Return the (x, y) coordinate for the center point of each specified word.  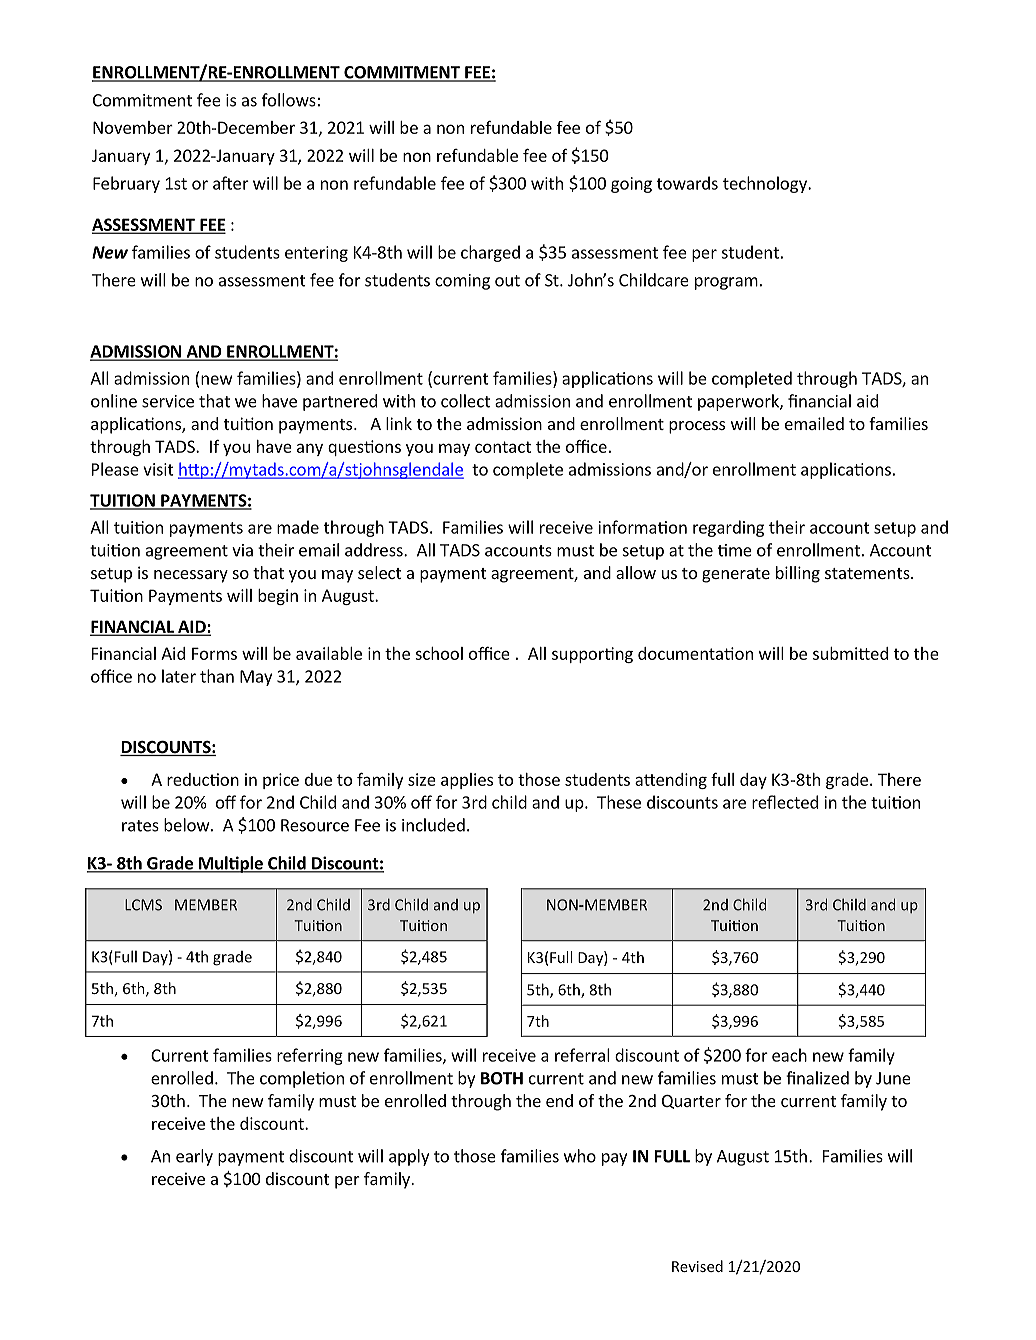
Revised (697, 1266)
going (631, 185)
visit (158, 469)
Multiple (231, 864)
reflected (785, 802)
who (580, 1156)
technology (766, 184)
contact (503, 447)
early (194, 1157)
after (231, 183)
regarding (728, 528)
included (433, 825)
